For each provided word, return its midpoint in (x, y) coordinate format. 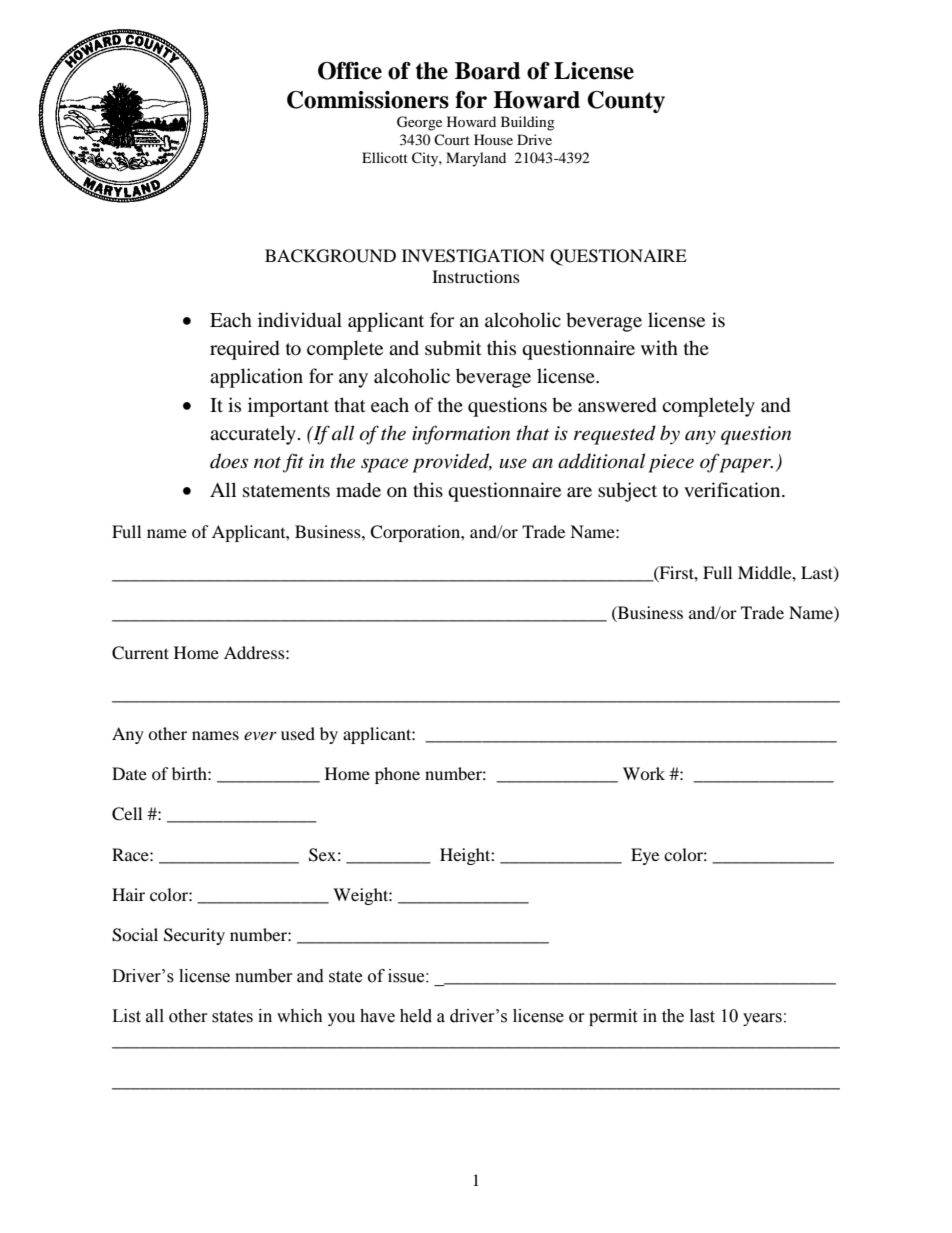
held (416, 1016)
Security (194, 936)
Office (350, 71)
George (419, 123)
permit (613, 1017)
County (626, 102)
